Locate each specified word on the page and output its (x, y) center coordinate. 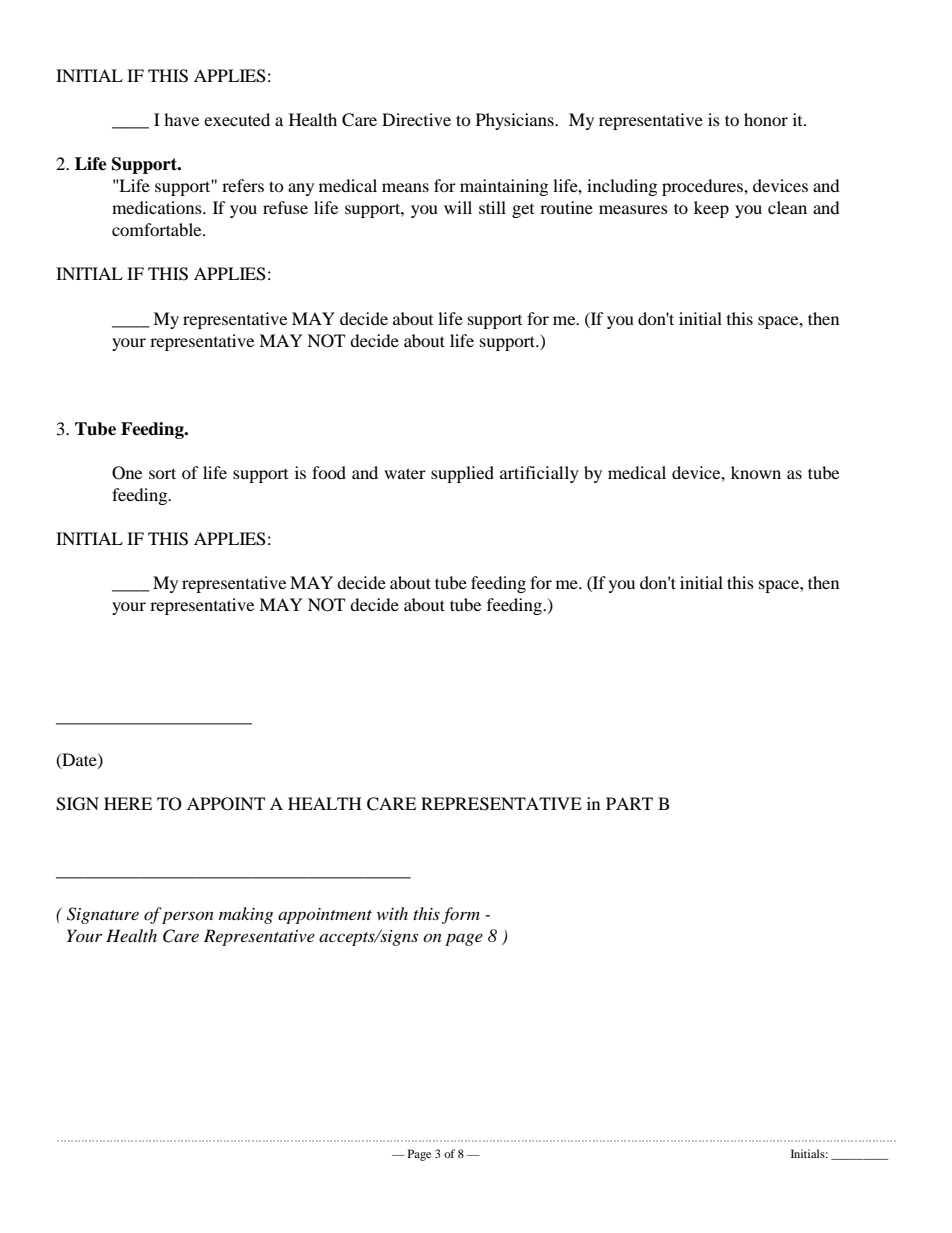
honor (766, 119)
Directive (416, 119)
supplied (462, 474)
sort (162, 473)
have (181, 119)
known (756, 472)
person (188, 917)
